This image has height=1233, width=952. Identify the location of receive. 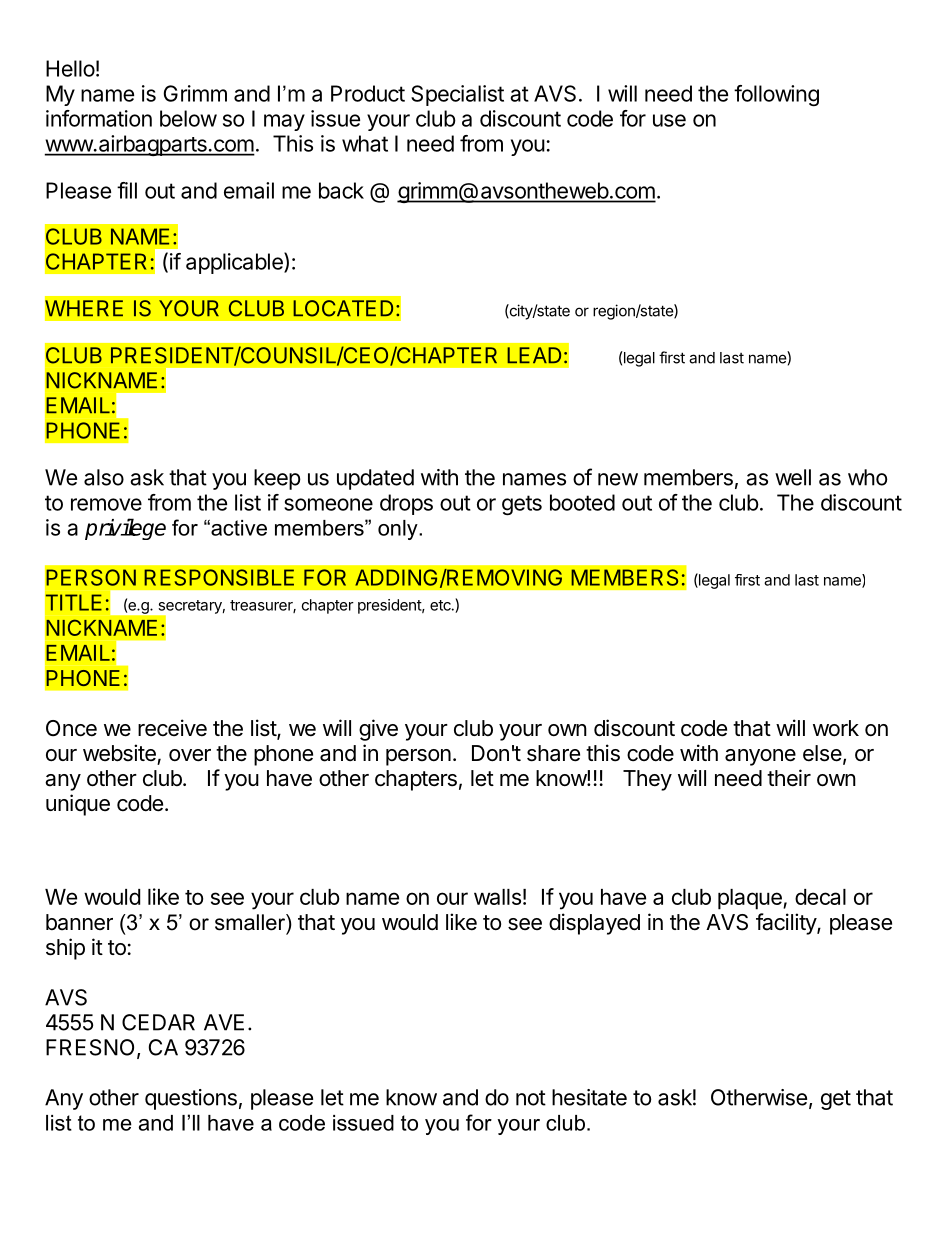
(172, 728).
